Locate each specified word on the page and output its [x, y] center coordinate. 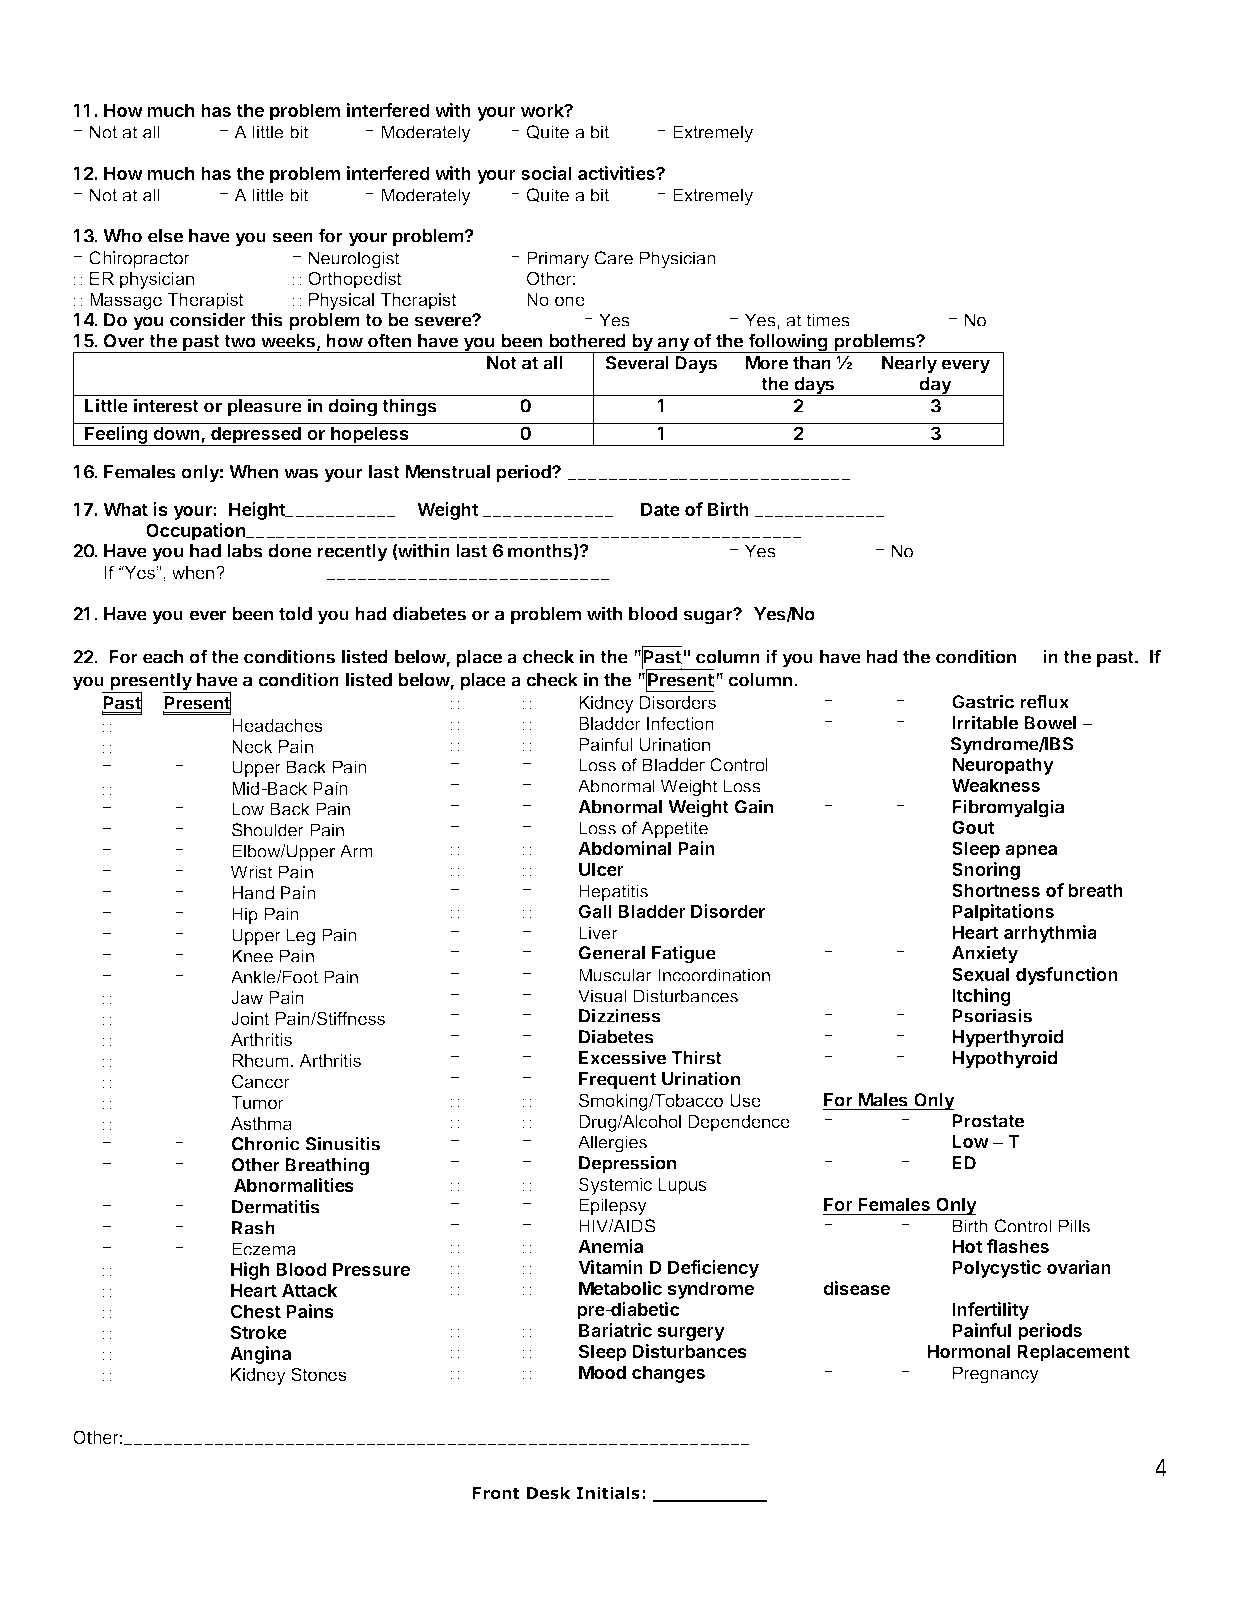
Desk [548, 1492]
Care [614, 258]
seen [293, 237]
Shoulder [268, 830]
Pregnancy [996, 1375]
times [828, 320]
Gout [973, 827]
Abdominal [624, 848]
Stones [319, 1374]
